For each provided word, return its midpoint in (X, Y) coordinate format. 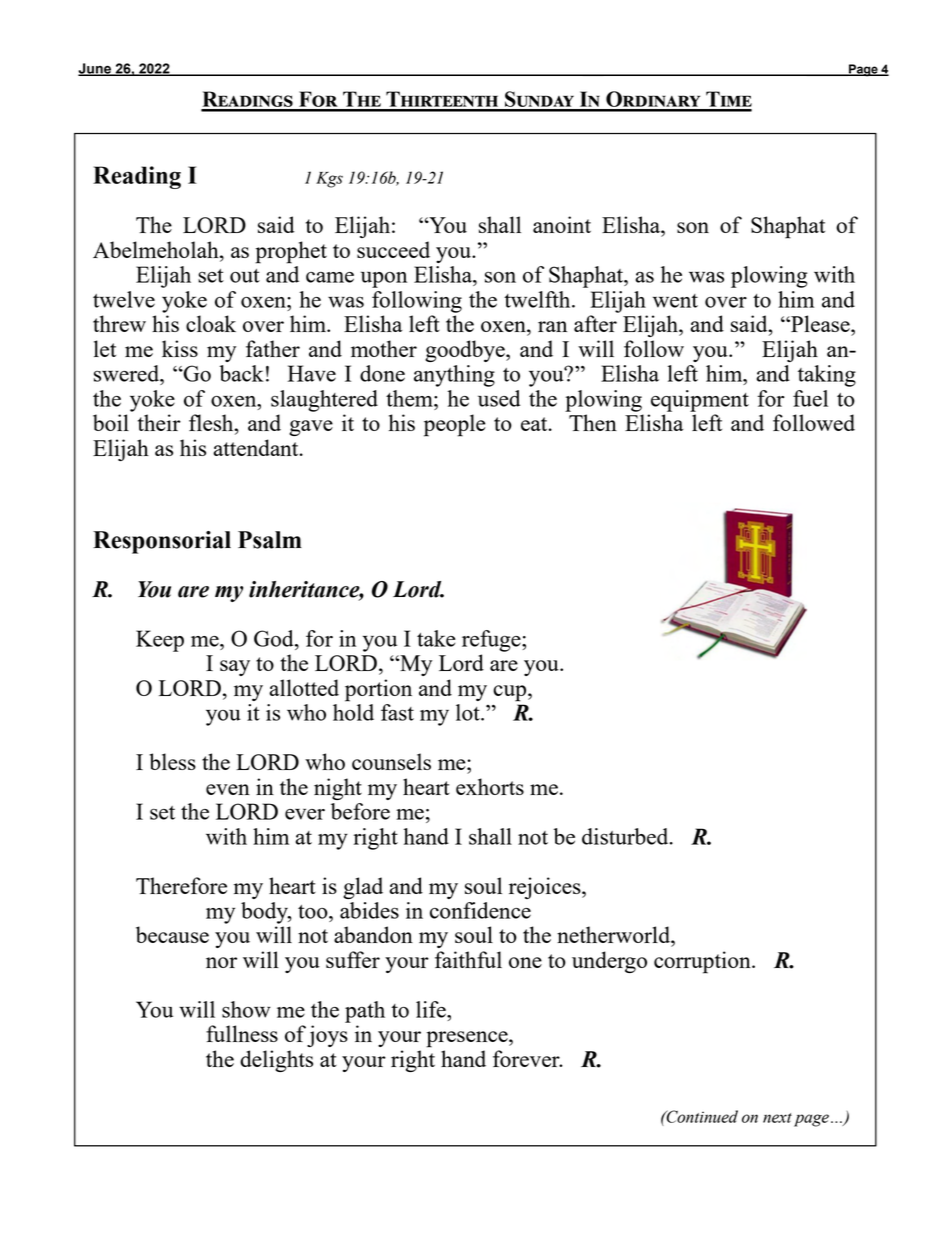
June (95, 69)
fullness (242, 1033)
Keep (160, 641)
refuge (492, 641)
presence (468, 1039)
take (436, 638)
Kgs (329, 180)
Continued (701, 1116)
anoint (562, 224)
